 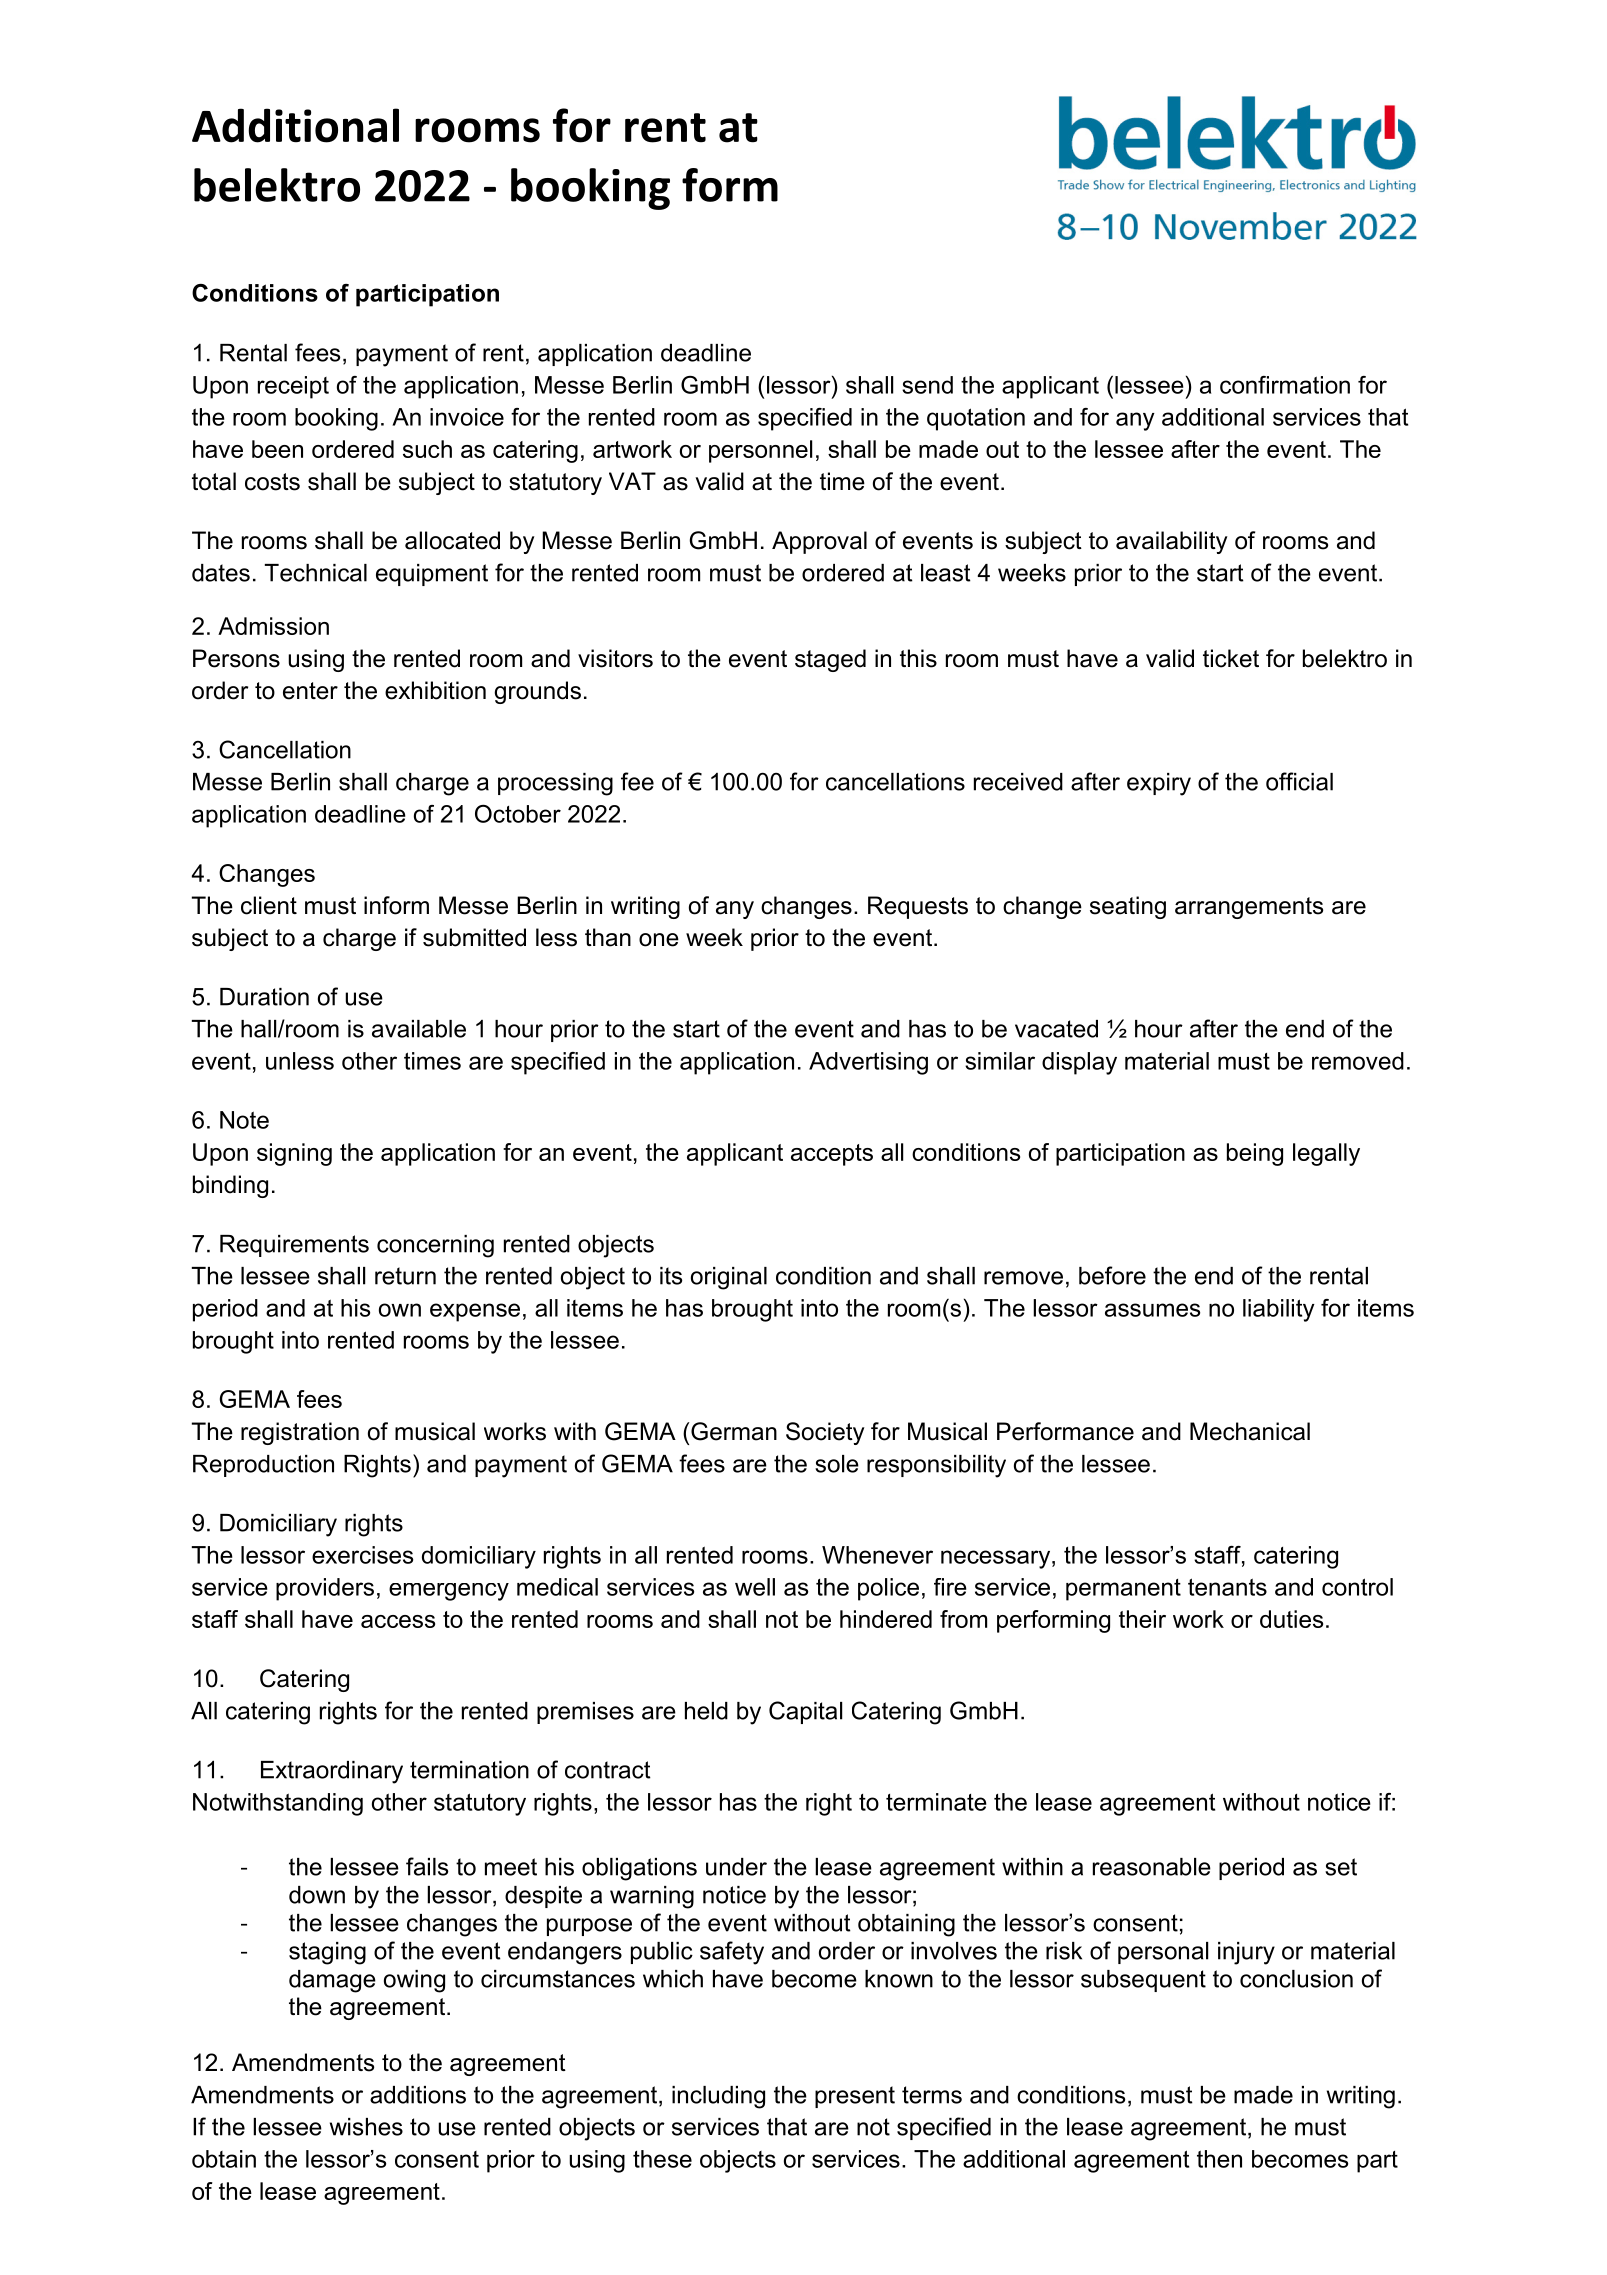 I want to click on then, so click(x=1219, y=2159).
